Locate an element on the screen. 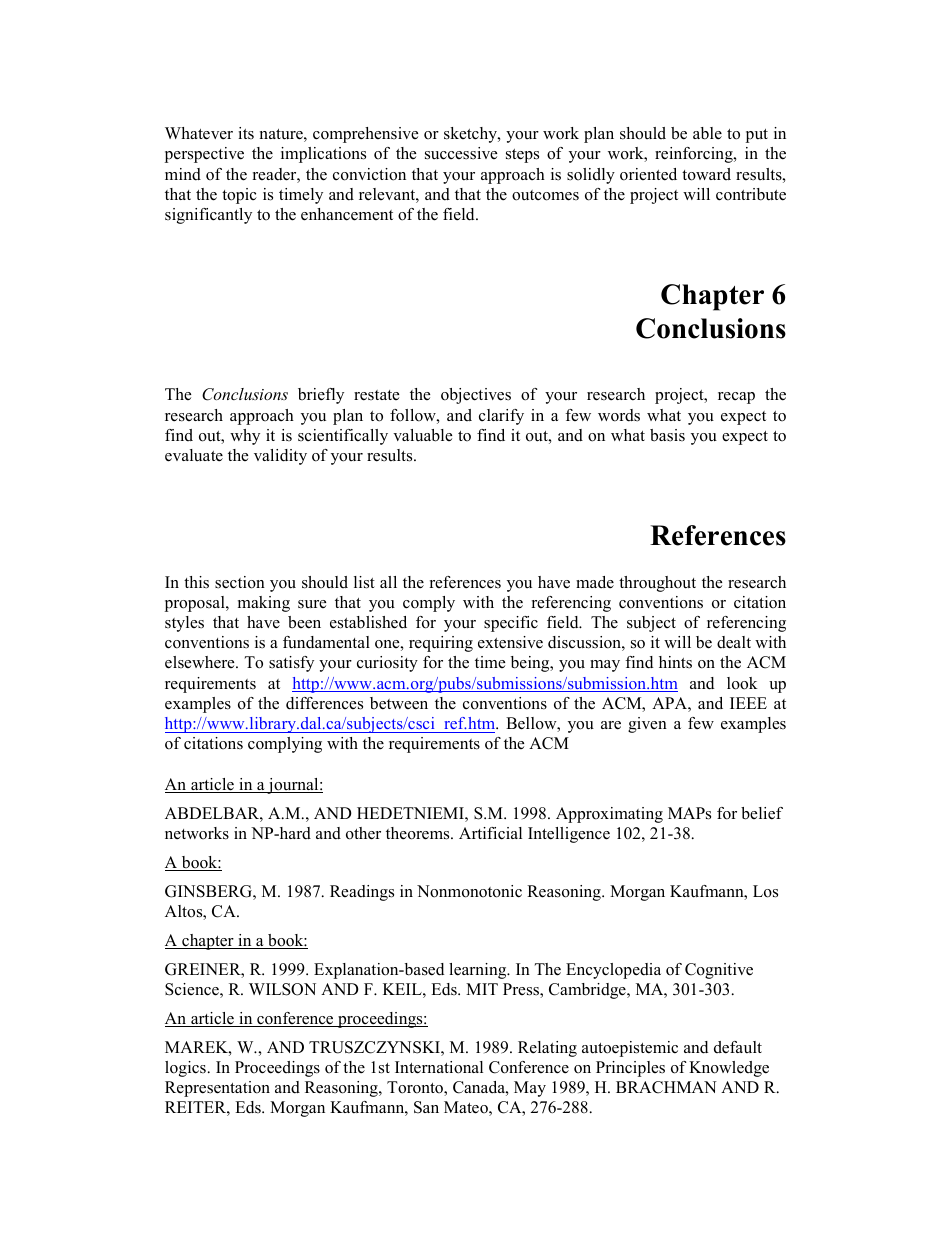 The image size is (952, 1233). successive is located at coordinates (461, 153).
